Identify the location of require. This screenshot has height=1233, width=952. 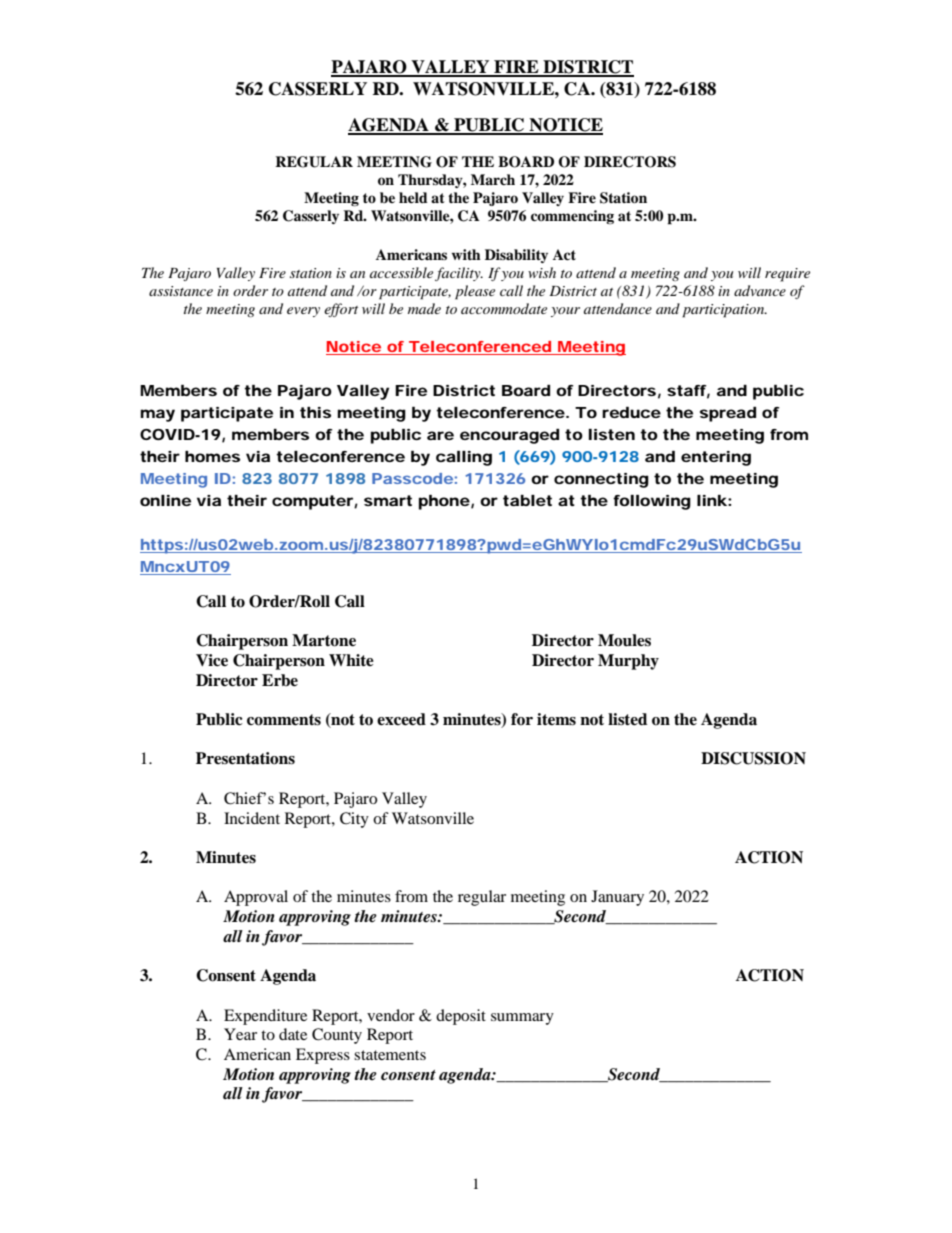
(787, 275).
